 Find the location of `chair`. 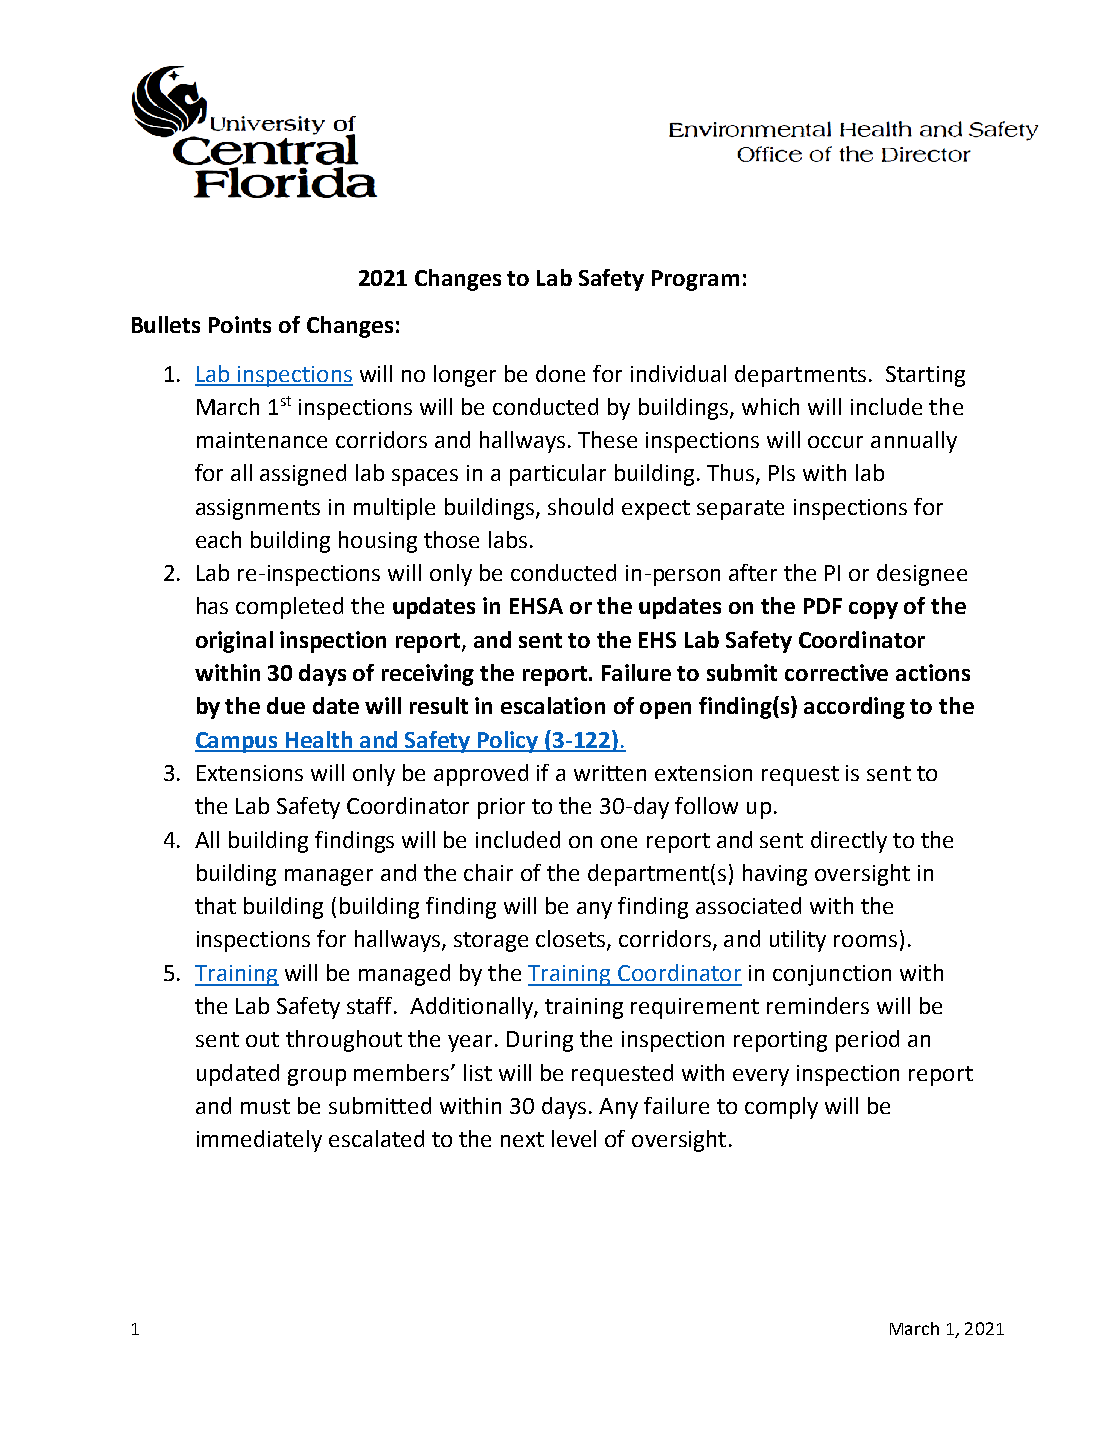

chair is located at coordinates (488, 872).
